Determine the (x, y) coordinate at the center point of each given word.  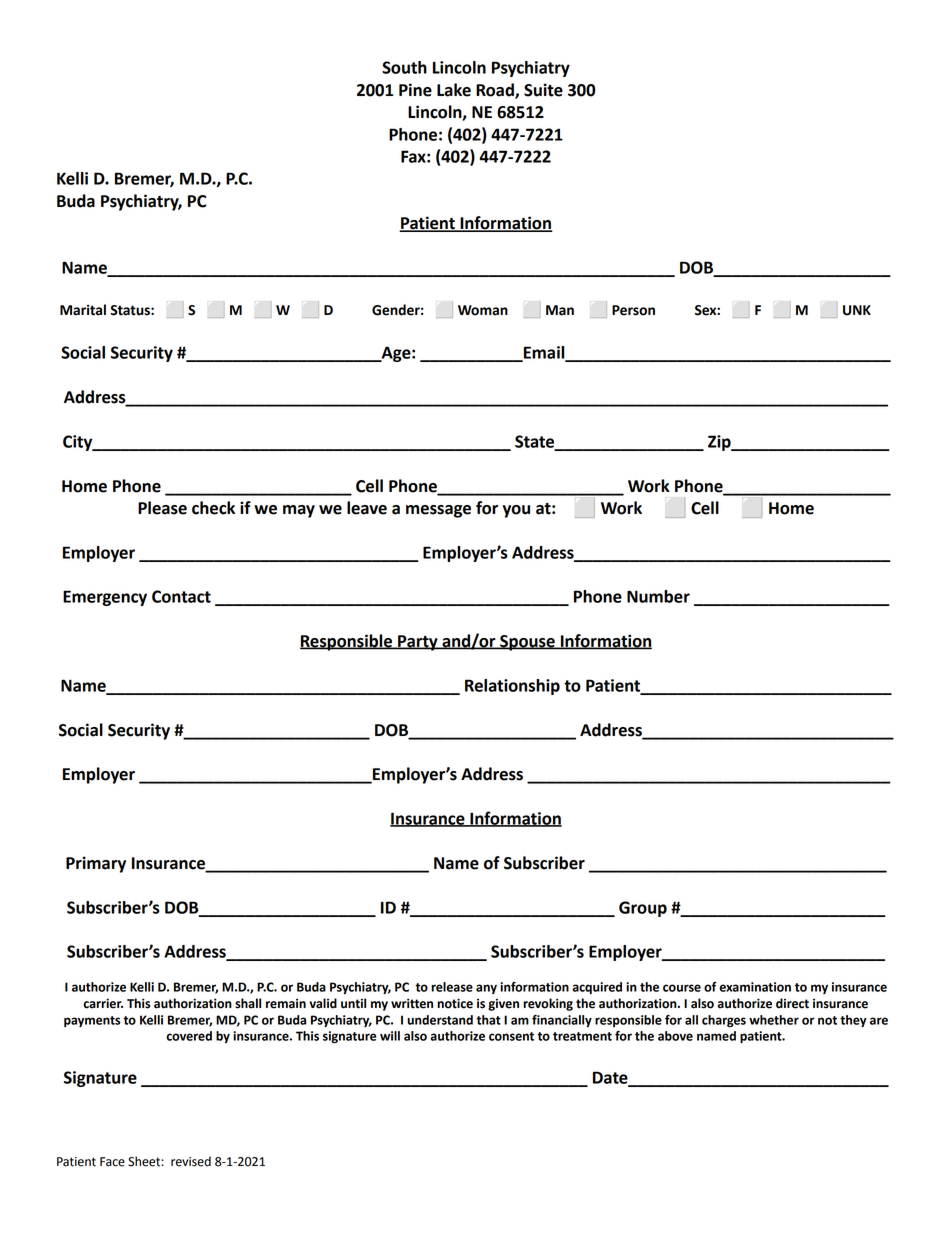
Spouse (527, 643)
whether (774, 1020)
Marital (83, 310)
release (452, 987)
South (404, 67)
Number (658, 596)
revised (191, 1161)
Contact (181, 596)
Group (643, 909)
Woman (483, 310)
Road (496, 91)
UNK (857, 310)
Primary (96, 864)
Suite (543, 90)
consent (511, 1036)
